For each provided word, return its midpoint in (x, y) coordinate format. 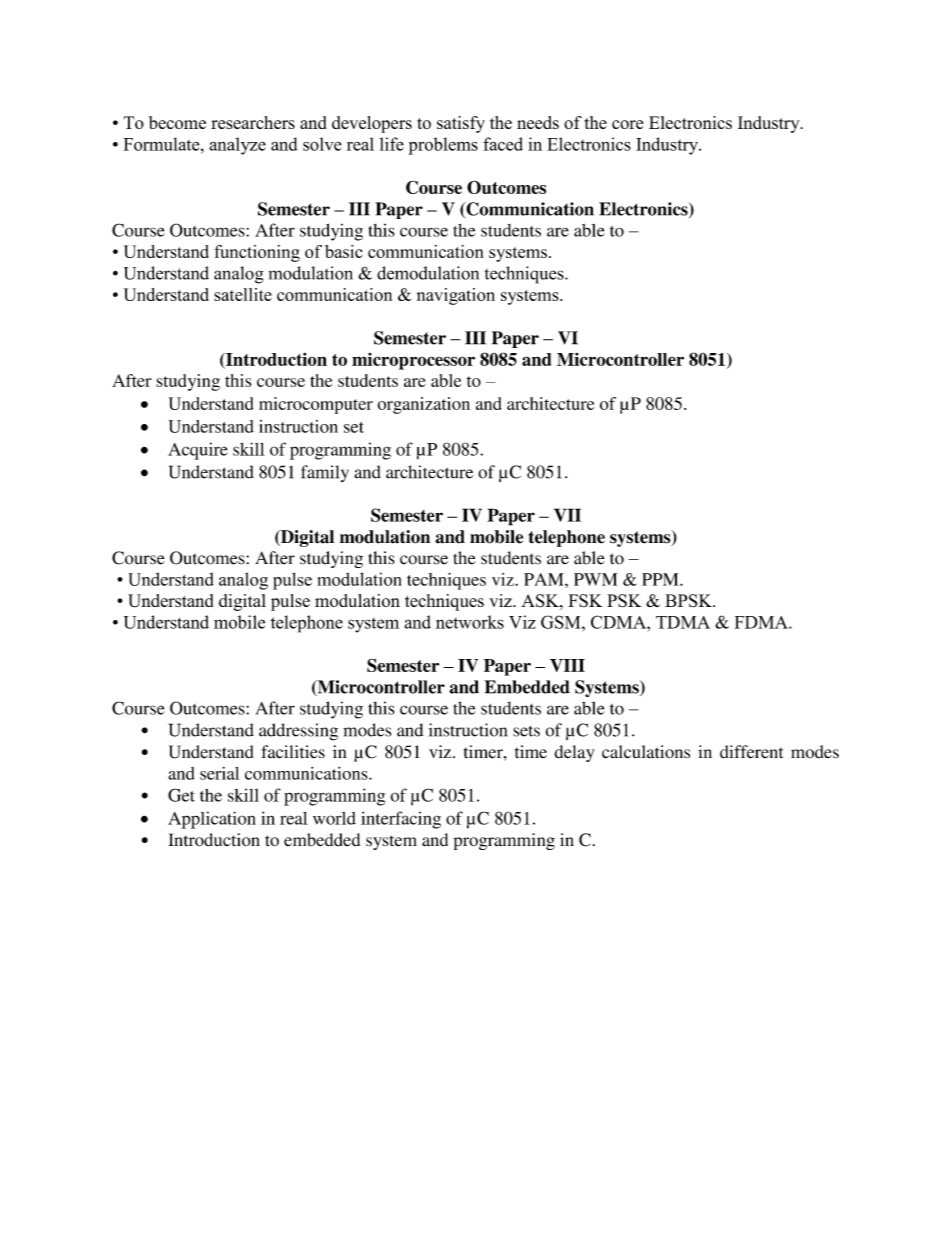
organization (423, 405)
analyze (237, 146)
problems (443, 146)
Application (212, 820)
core (627, 124)
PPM (661, 579)
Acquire (198, 451)
